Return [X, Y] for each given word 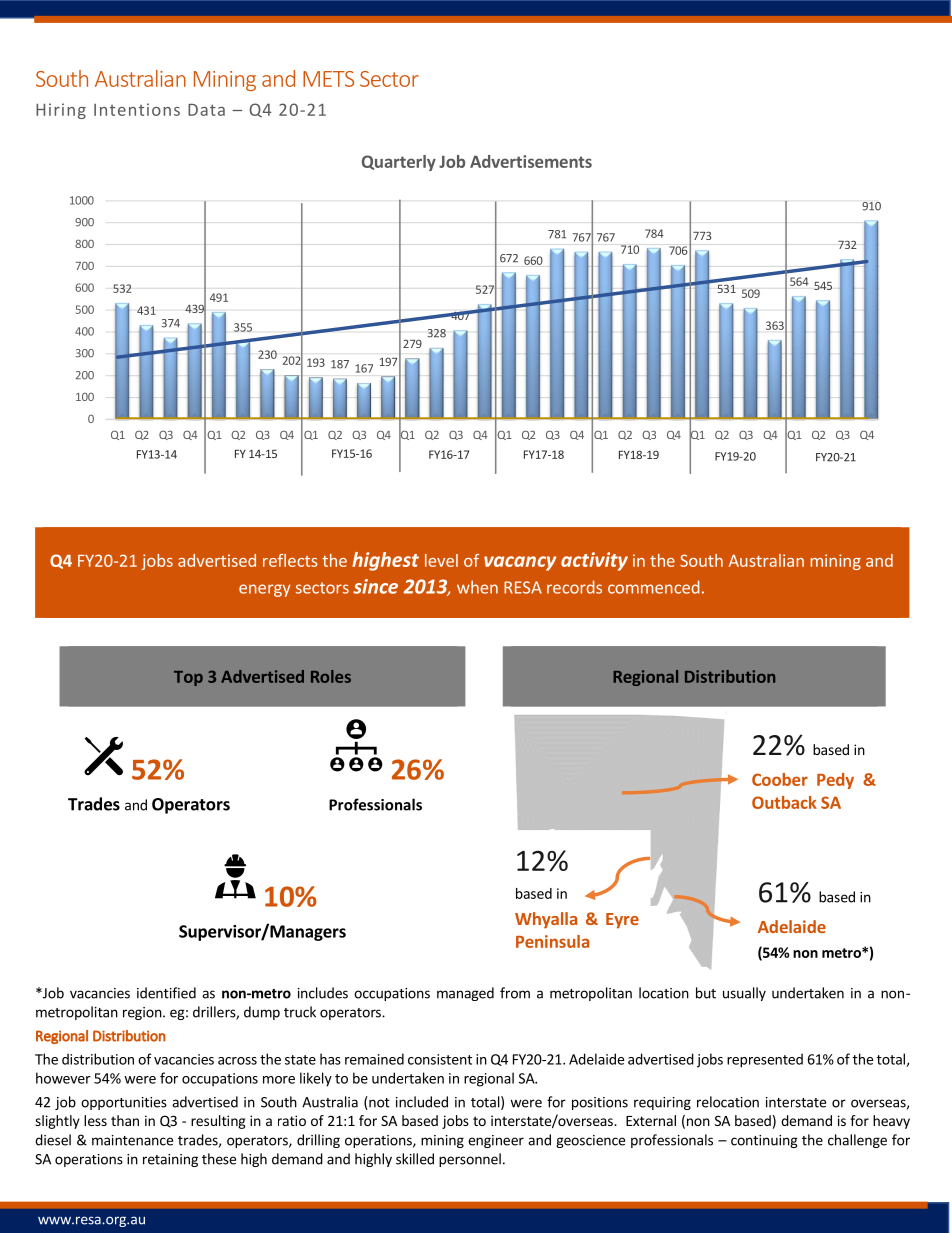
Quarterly [399, 163]
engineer [496, 1141]
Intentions [137, 109]
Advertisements [531, 161]
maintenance [132, 1140]
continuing [764, 1141]
